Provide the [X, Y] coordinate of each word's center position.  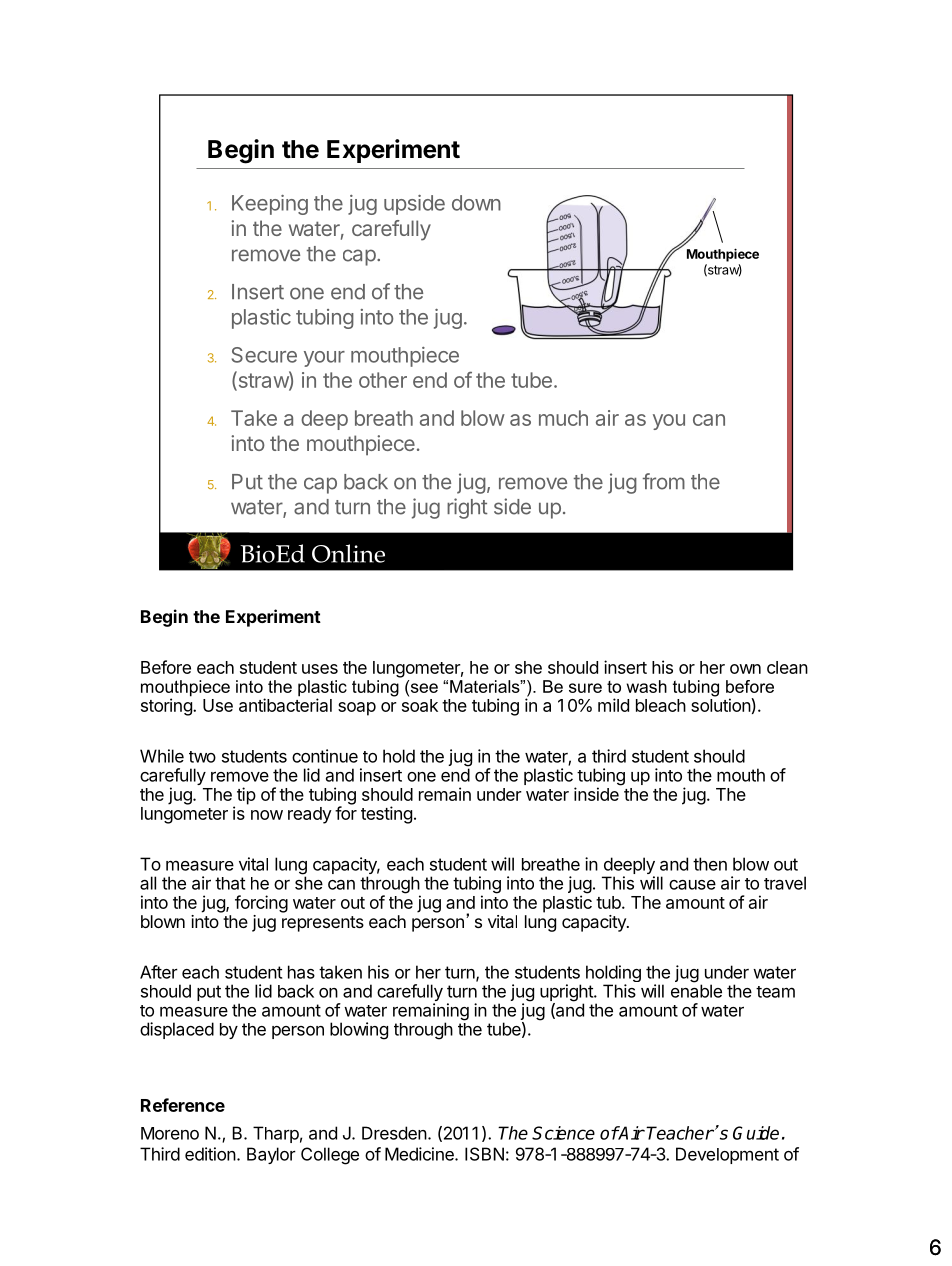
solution [721, 705]
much [563, 418]
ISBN [484, 1154]
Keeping [270, 205]
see [423, 688]
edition [210, 1154]
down [476, 203]
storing [167, 707]
